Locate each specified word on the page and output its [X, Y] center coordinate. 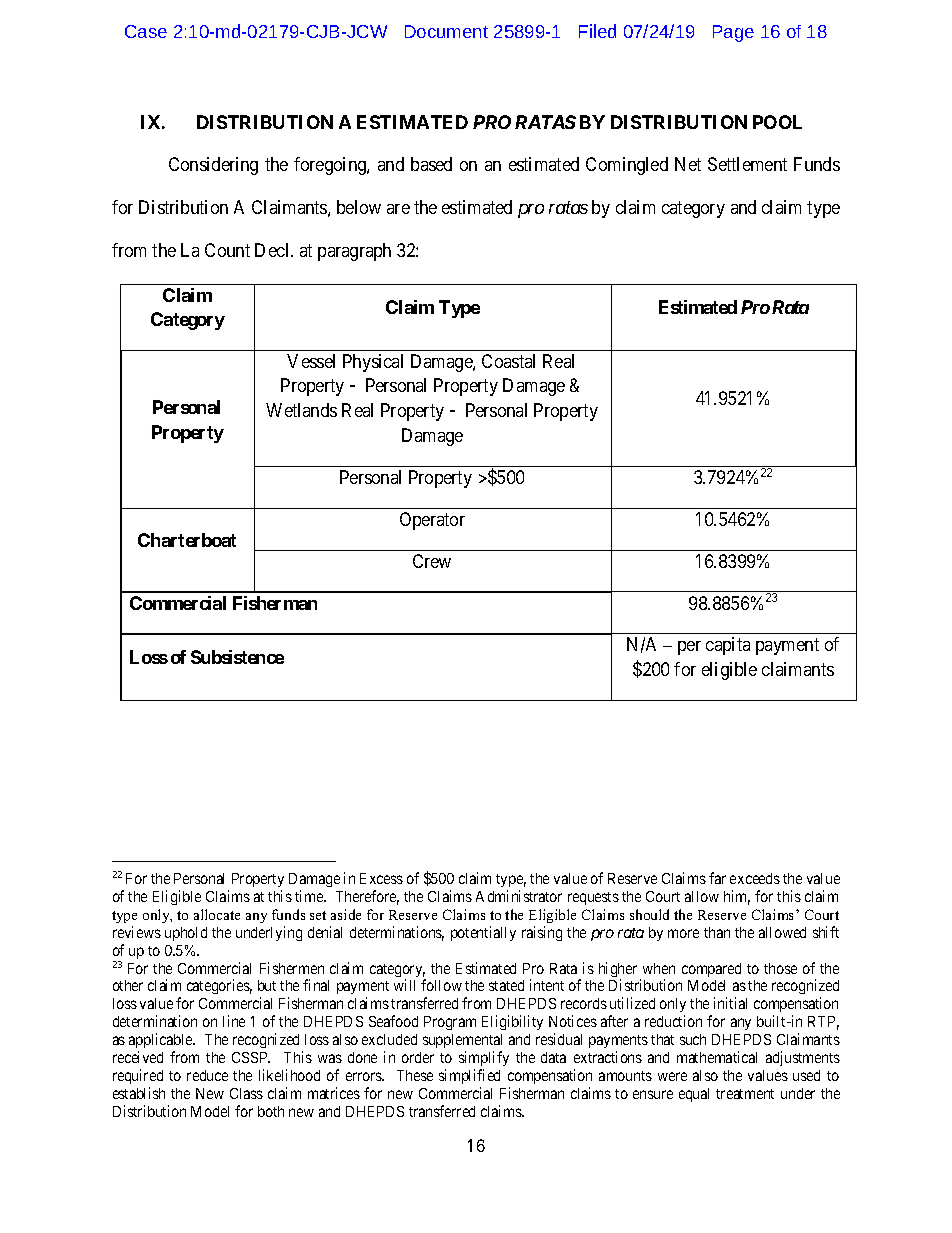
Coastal [508, 361]
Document [446, 31]
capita [728, 646]
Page [733, 33]
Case [146, 31]
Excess [381, 878]
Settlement [747, 164]
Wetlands [301, 410]
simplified [469, 1076]
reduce [207, 1075]
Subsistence [237, 657]
